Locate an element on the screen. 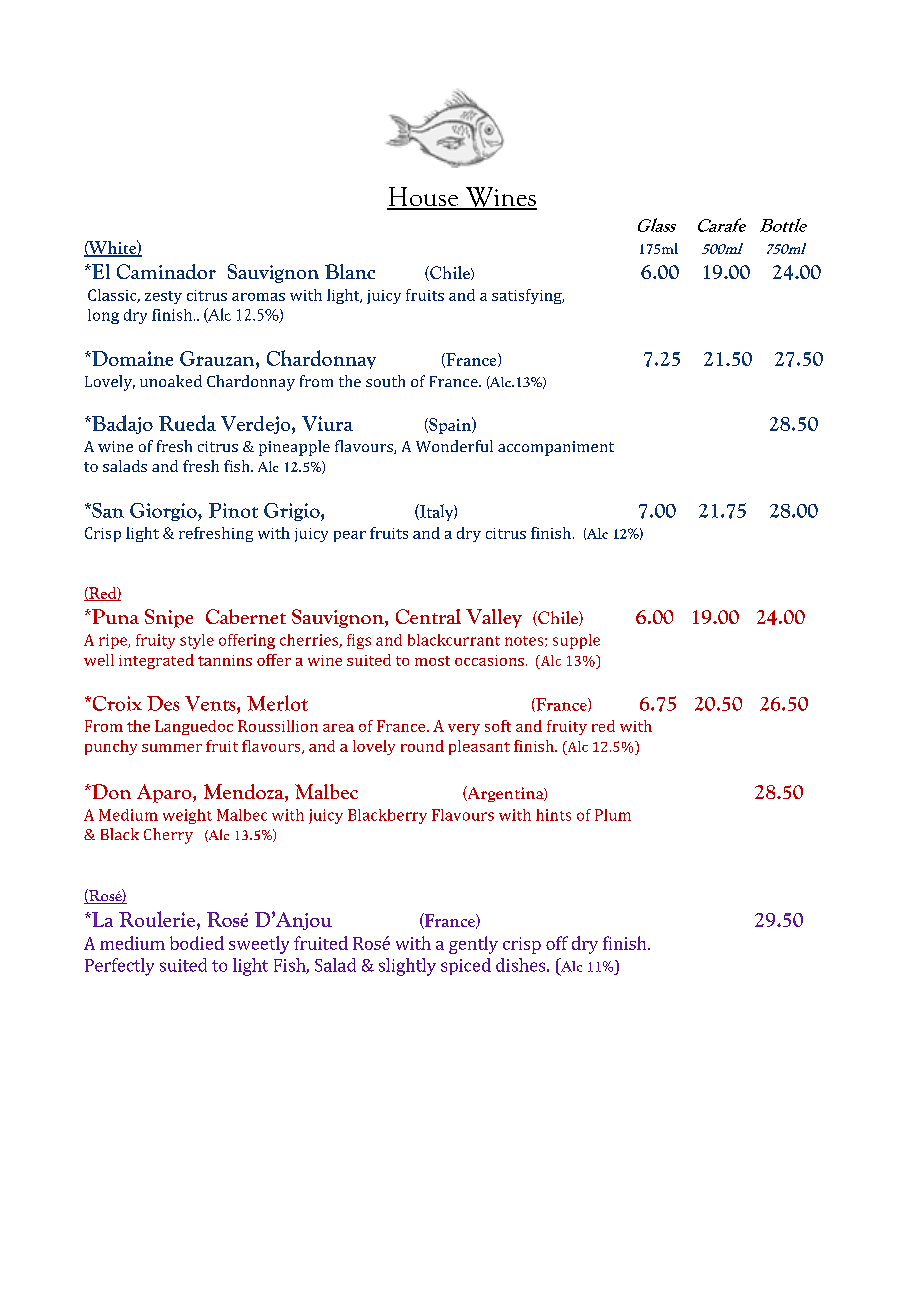 The height and width of the screenshot is (1308, 924). bodied is located at coordinates (197, 943).
